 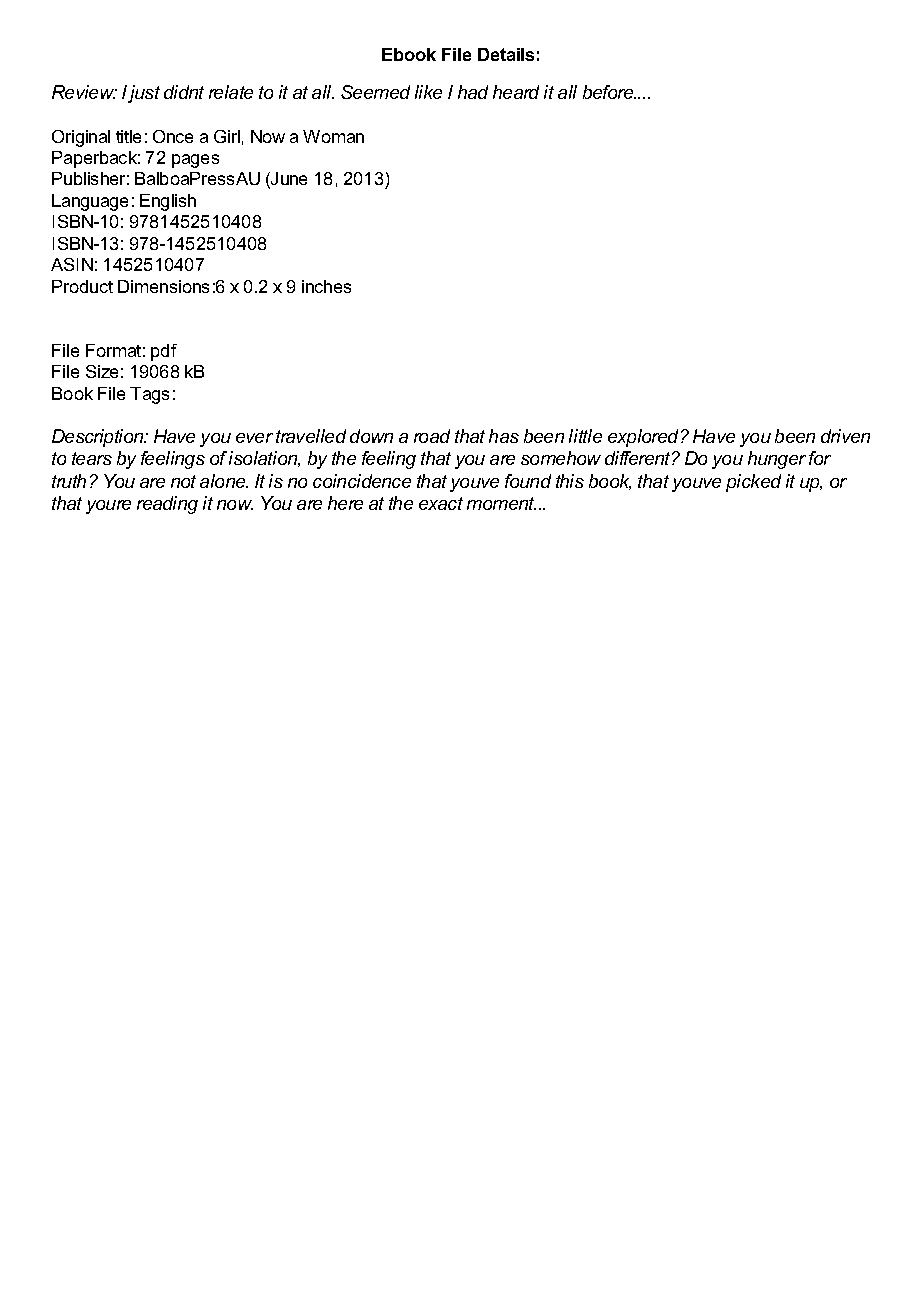 I want to click on picked, so click(x=753, y=483).
